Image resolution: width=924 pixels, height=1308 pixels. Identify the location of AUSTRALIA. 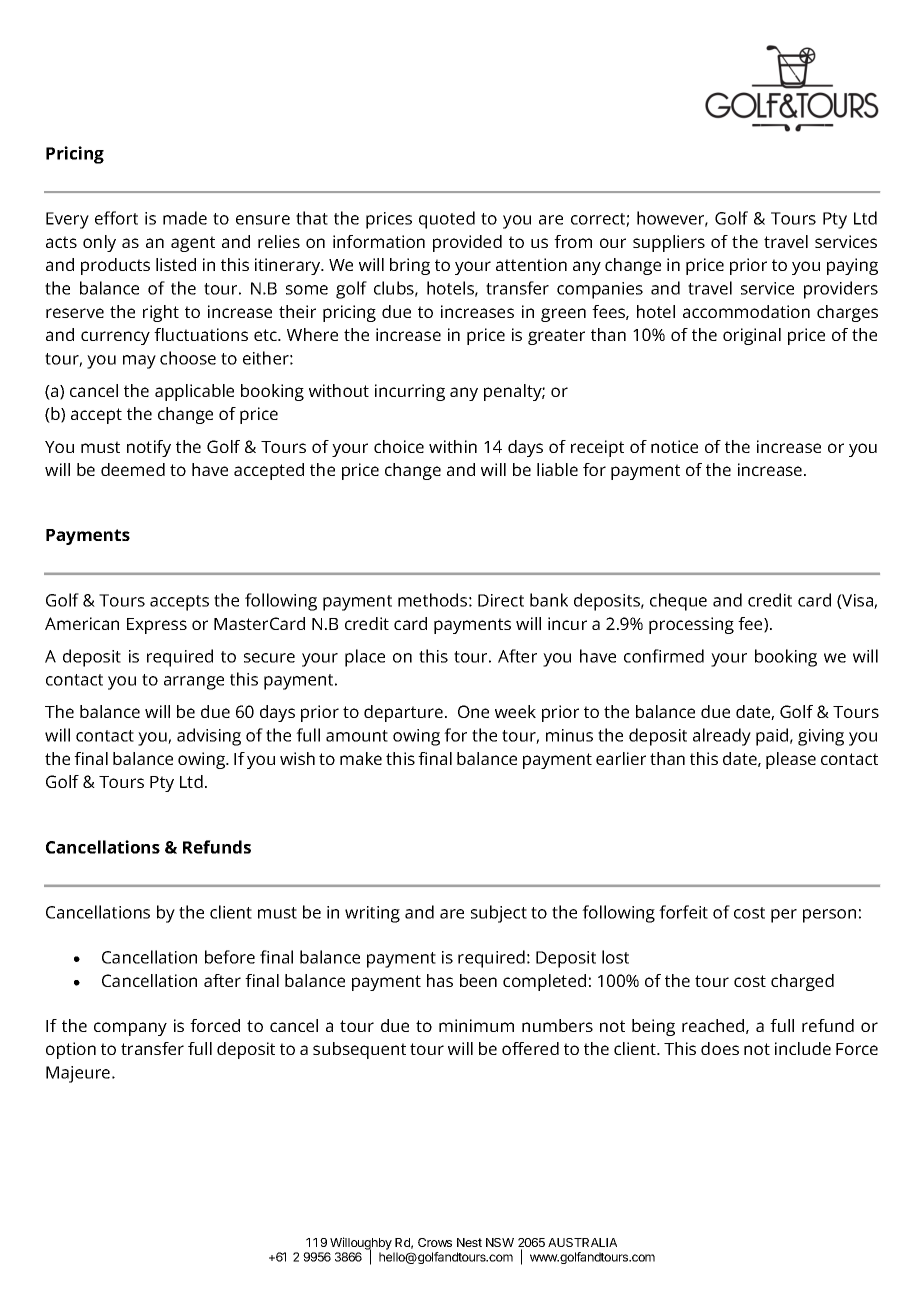
(582, 1242).
